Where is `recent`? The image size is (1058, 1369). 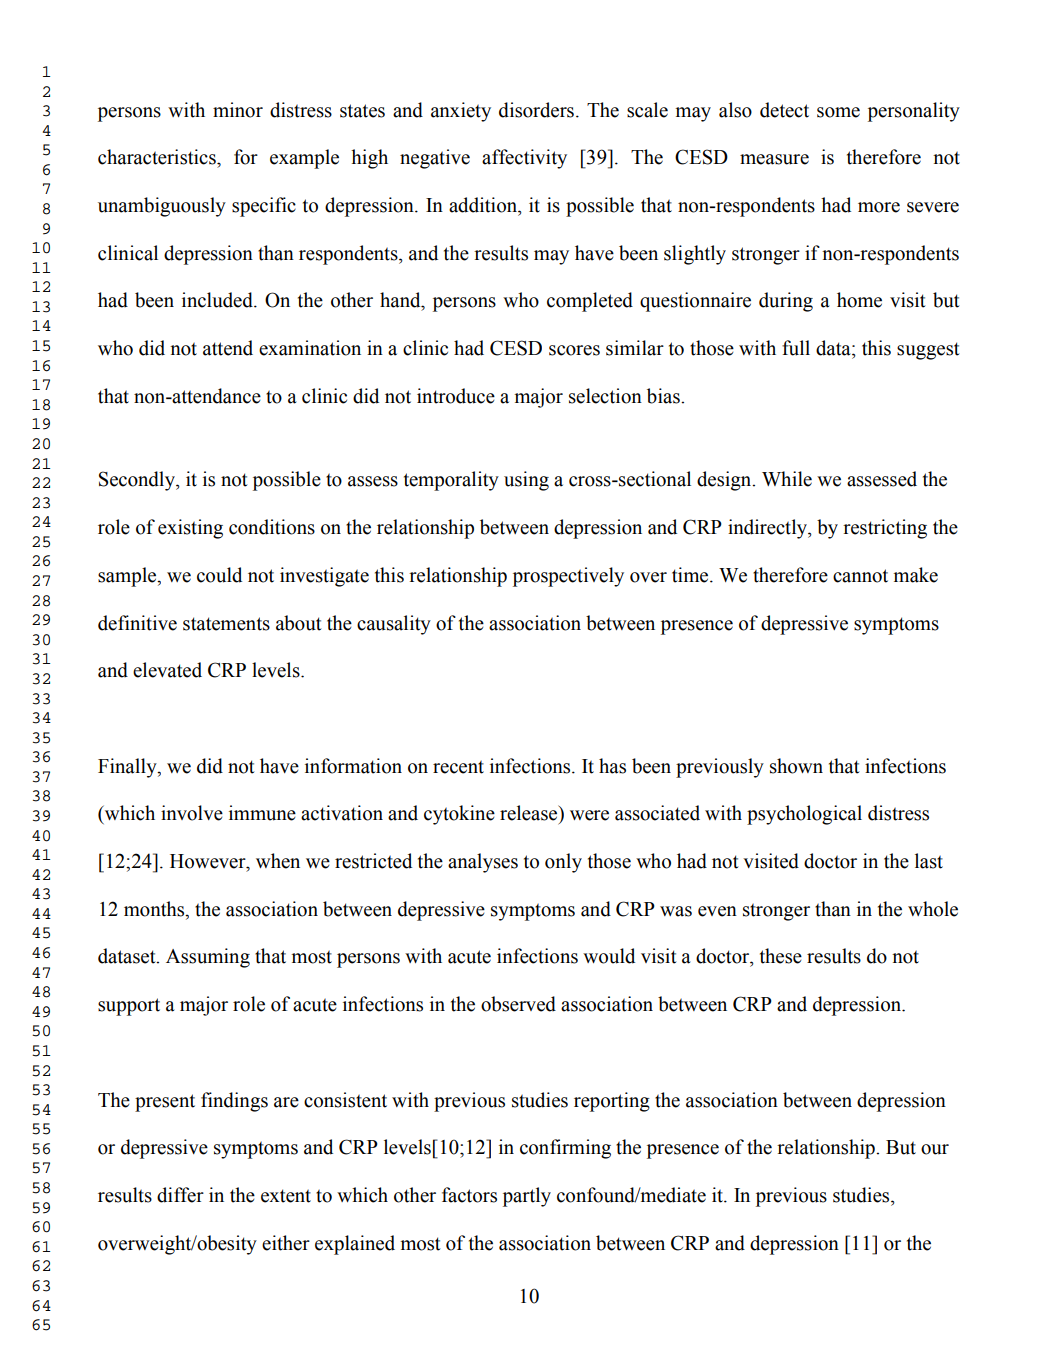 recent is located at coordinates (458, 767).
